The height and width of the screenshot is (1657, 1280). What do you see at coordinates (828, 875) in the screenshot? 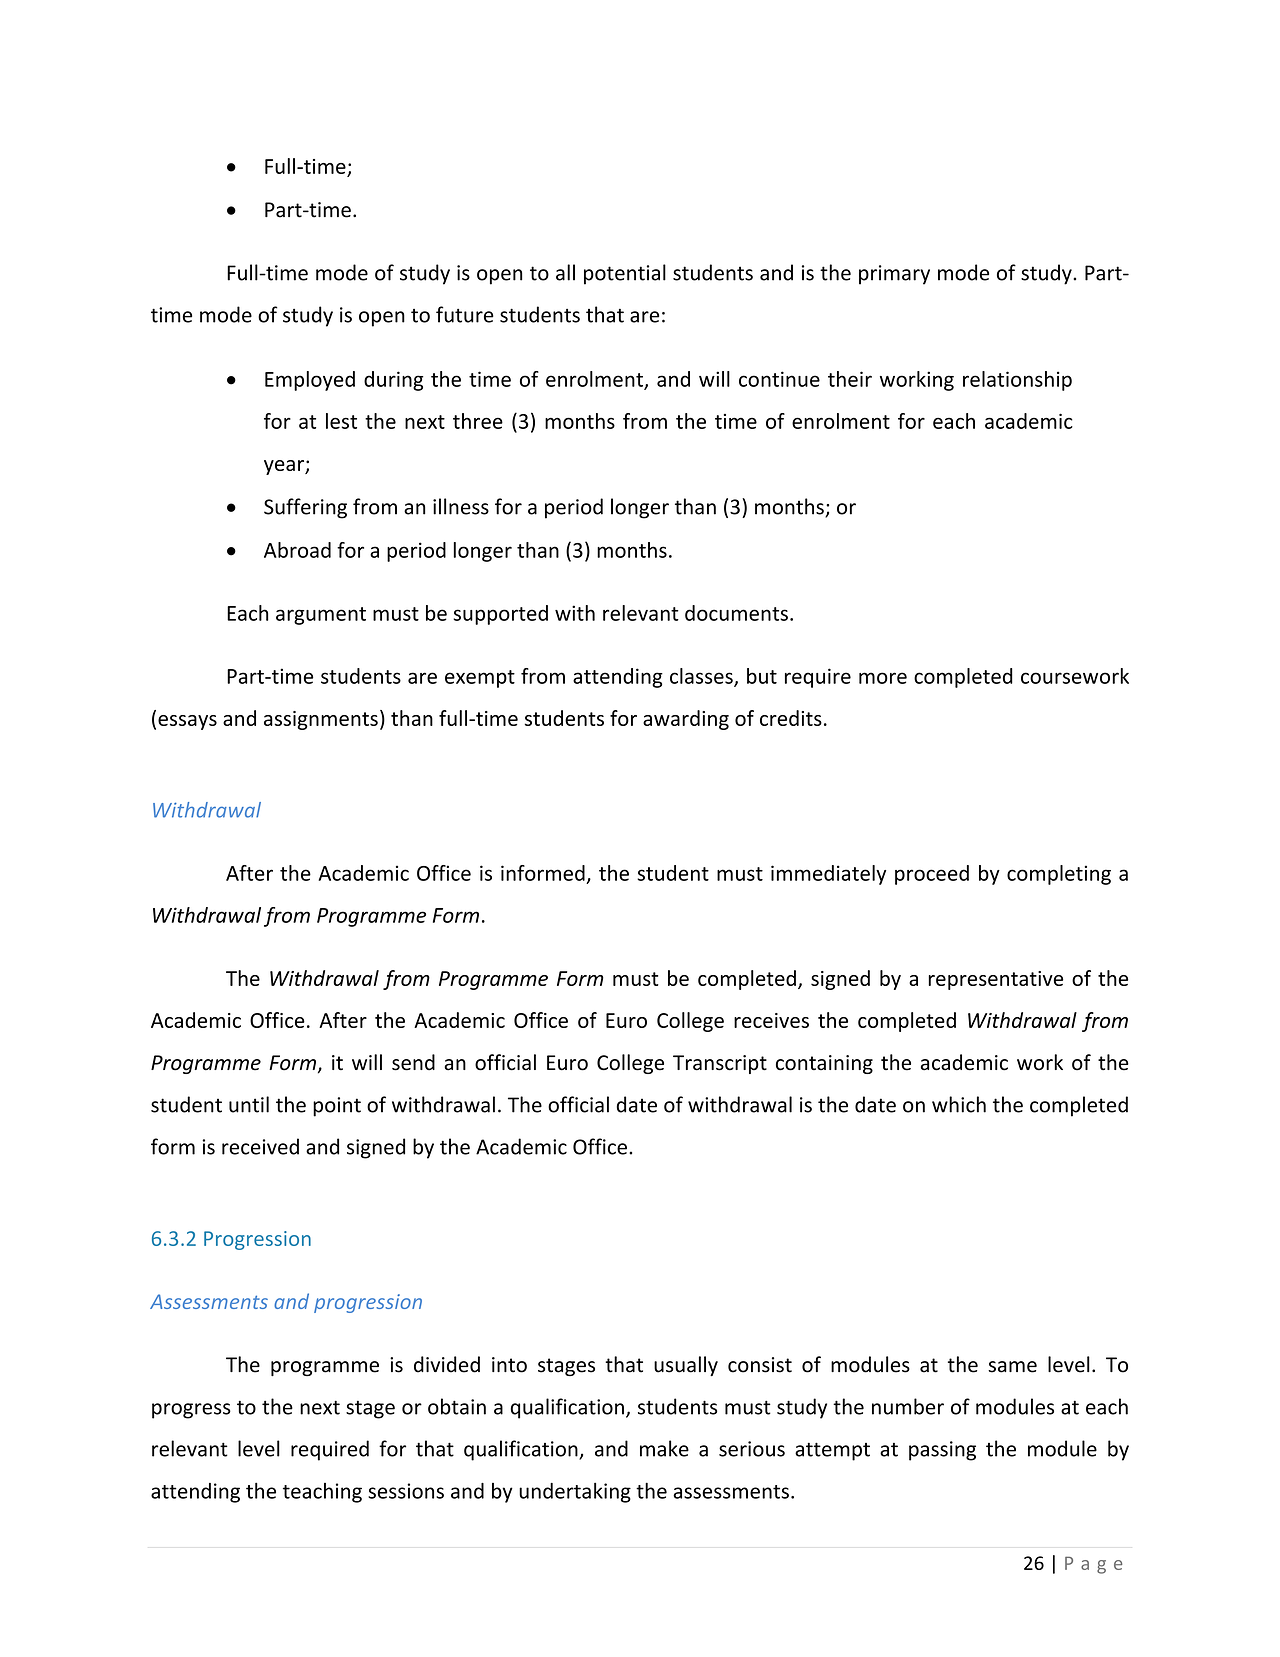
I see `immediately` at bounding box center [828, 875].
